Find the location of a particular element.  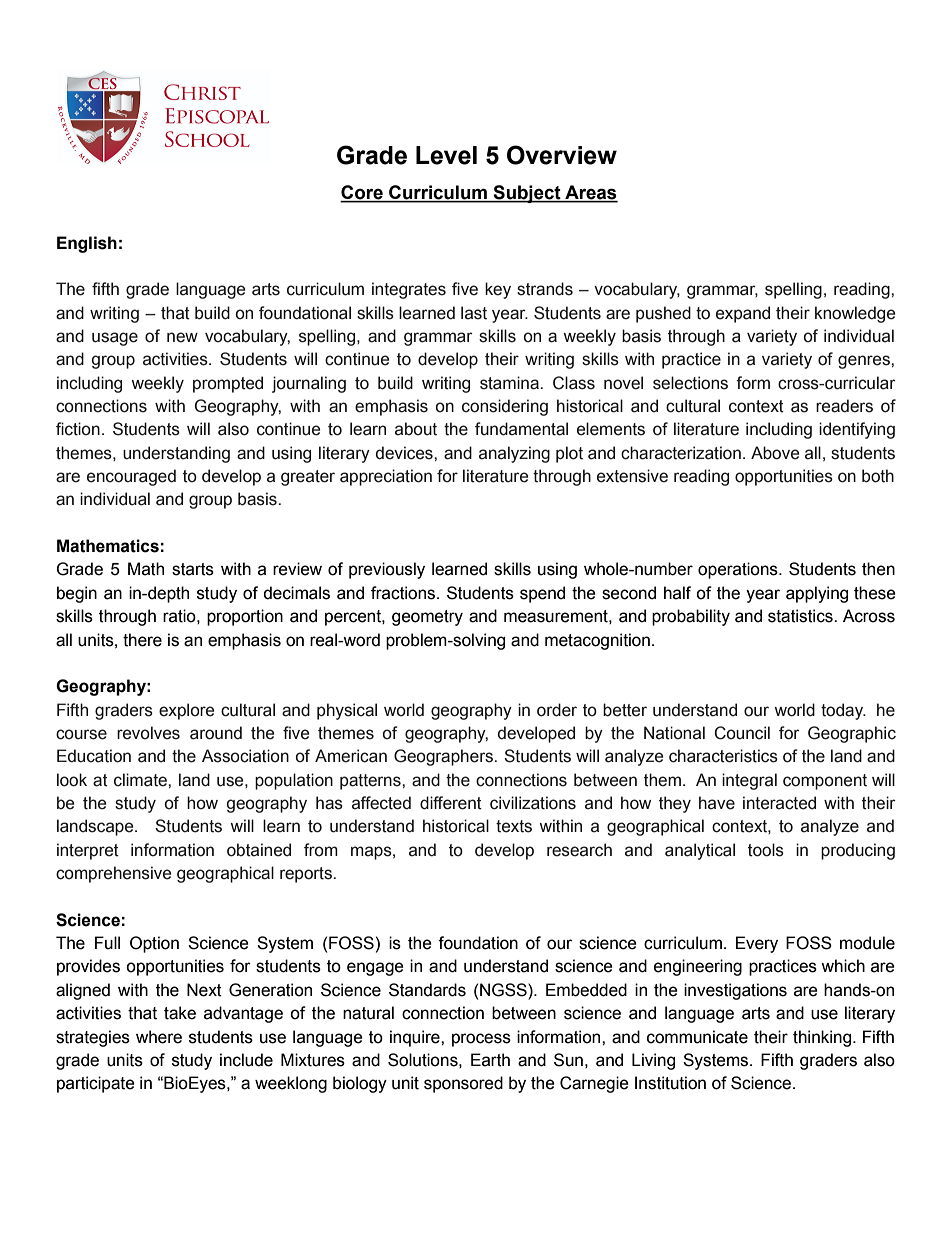

revolves is located at coordinates (148, 733).
